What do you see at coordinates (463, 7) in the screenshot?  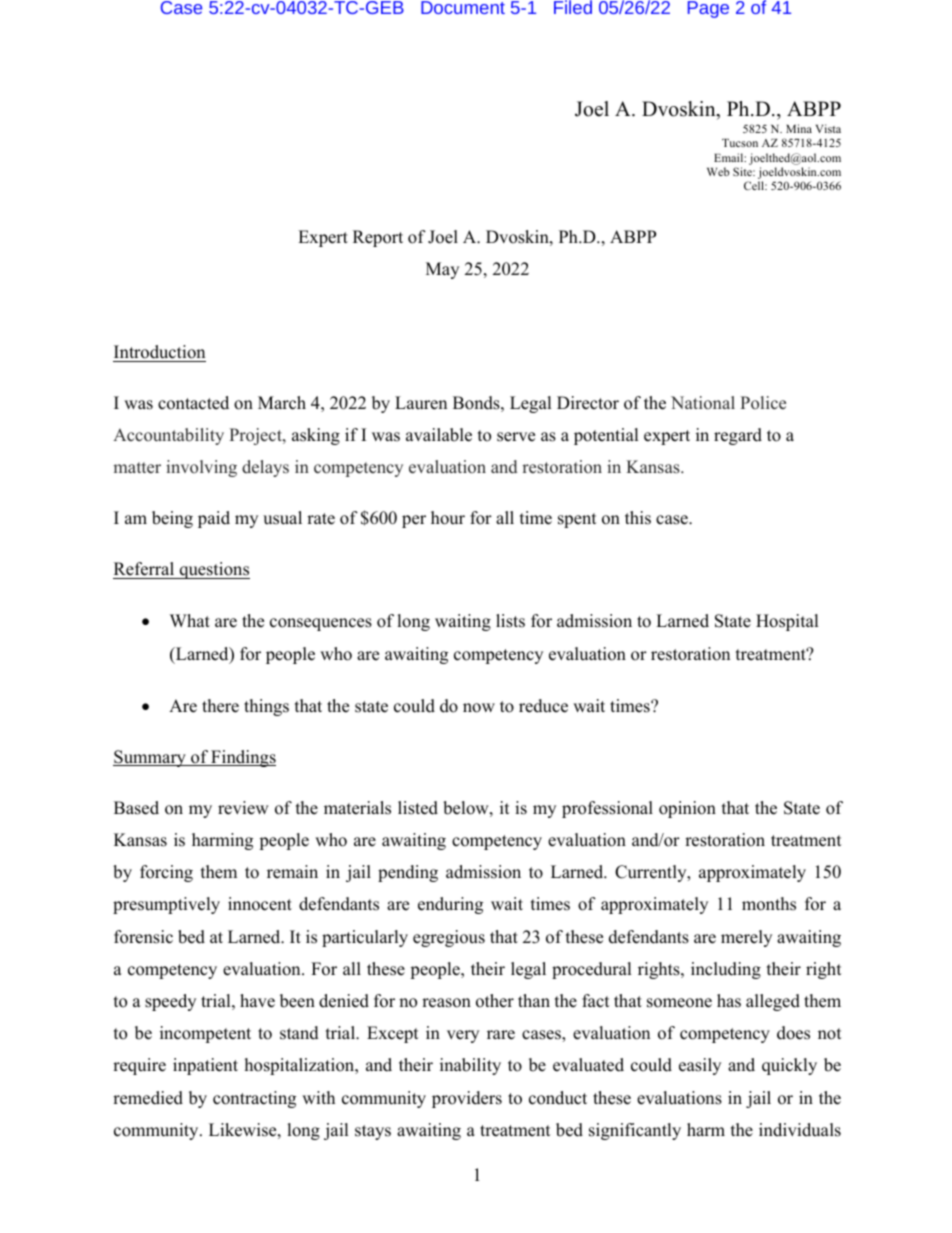 I see `Document` at bounding box center [463, 7].
